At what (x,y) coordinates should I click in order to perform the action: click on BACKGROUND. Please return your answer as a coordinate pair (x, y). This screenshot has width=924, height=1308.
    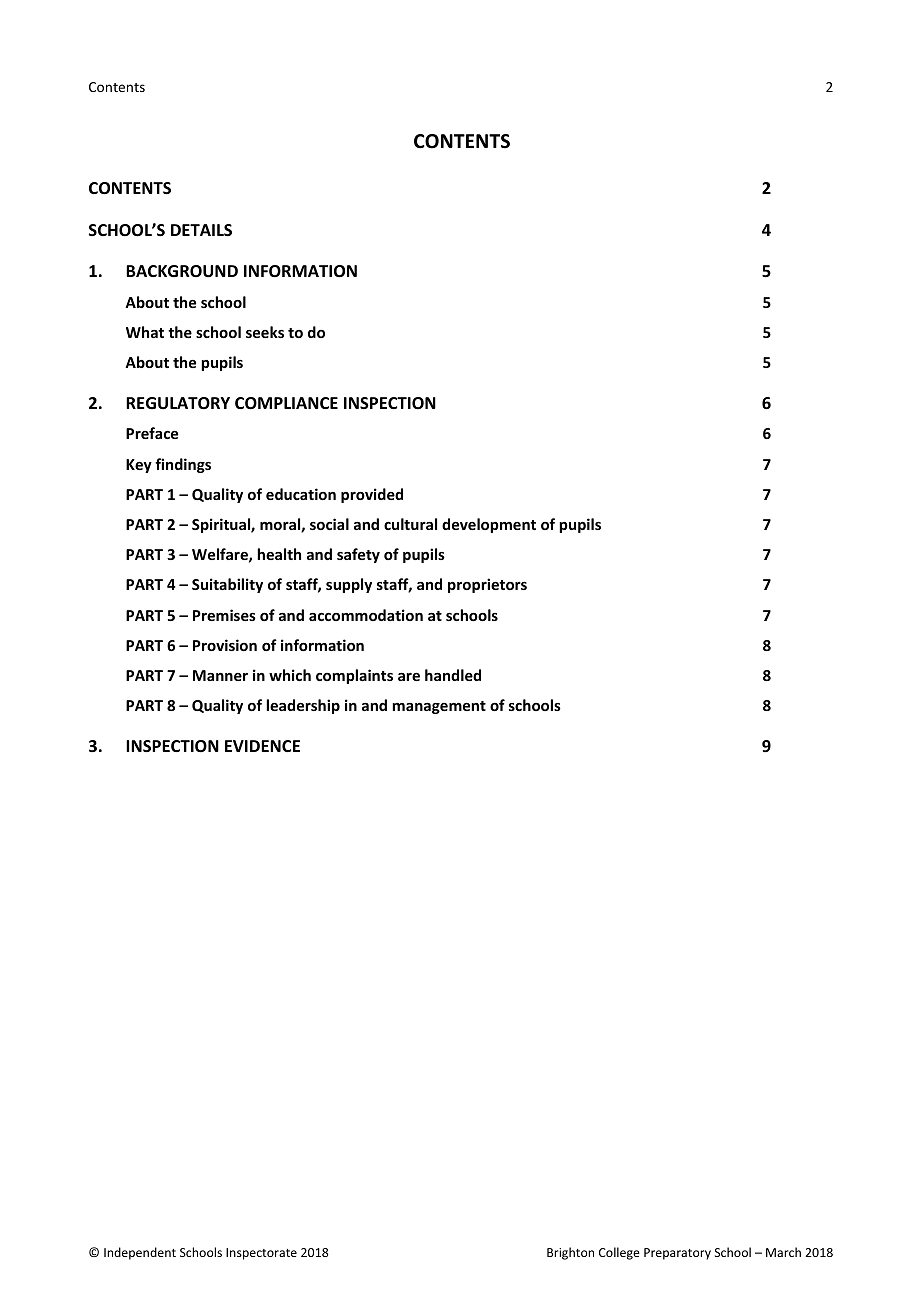
    Looking at the image, I should click on (182, 271).
